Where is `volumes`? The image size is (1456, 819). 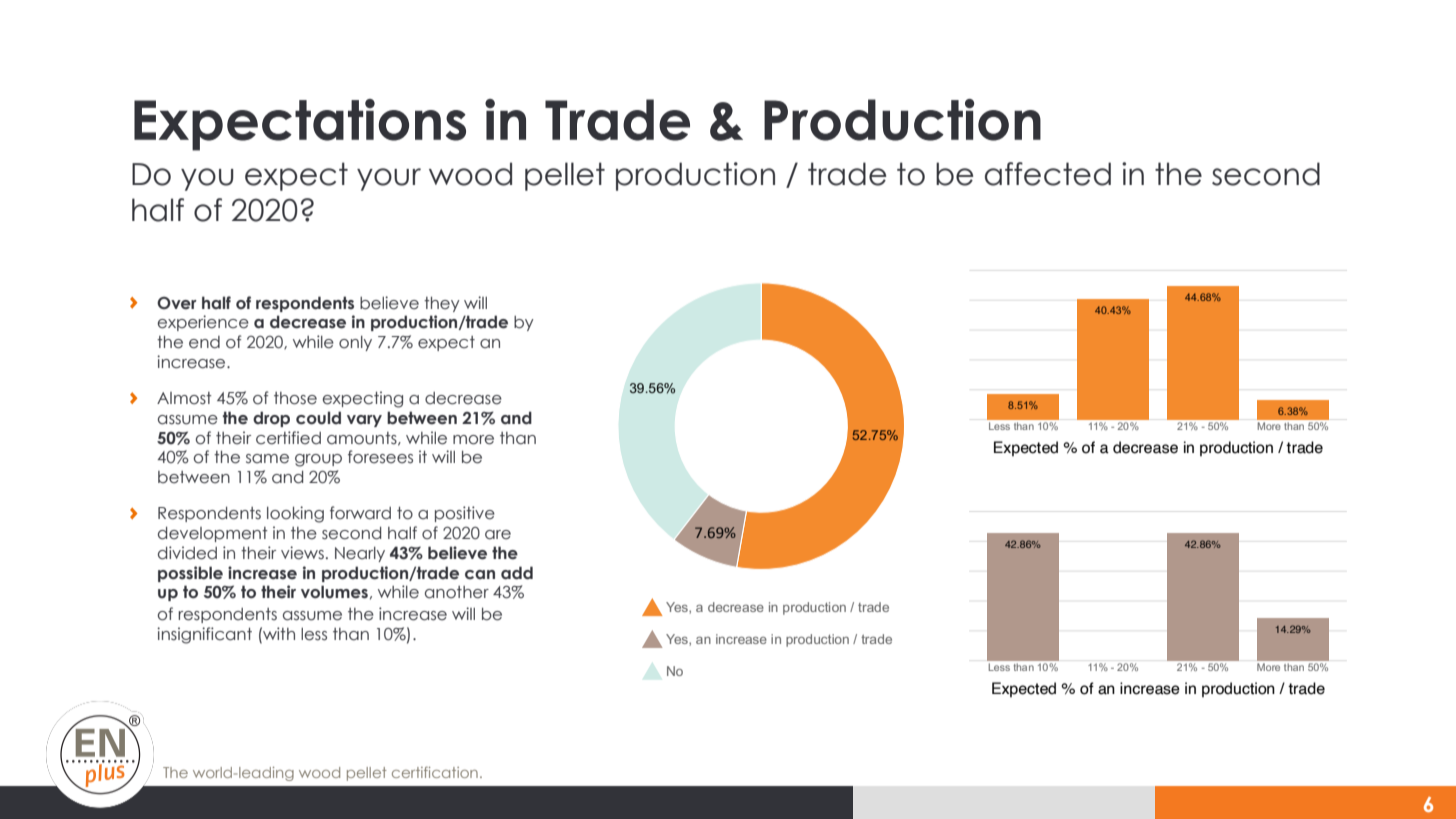
volumes is located at coordinates (334, 592).
